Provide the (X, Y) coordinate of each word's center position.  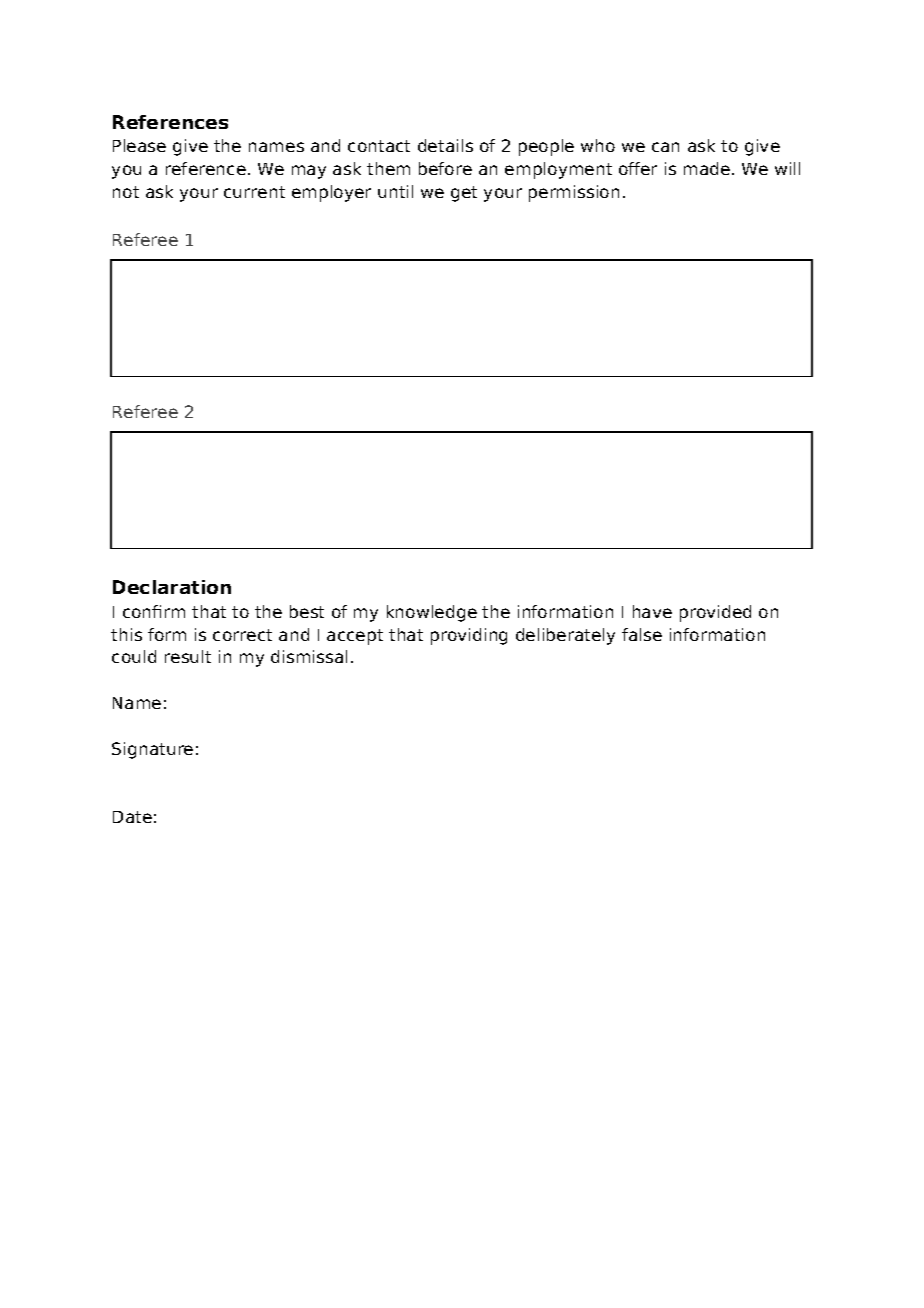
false (642, 634)
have (652, 611)
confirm (154, 611)
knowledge (432, 613)
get (464, 194)
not (126, 192)
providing (469, 636)
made (707, 168)
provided (715, 613)
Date (132, 817)
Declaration (172, 587)
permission (574, 193)
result (188, 656)
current (254, 192)
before (445, 168)
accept (355, 637)
